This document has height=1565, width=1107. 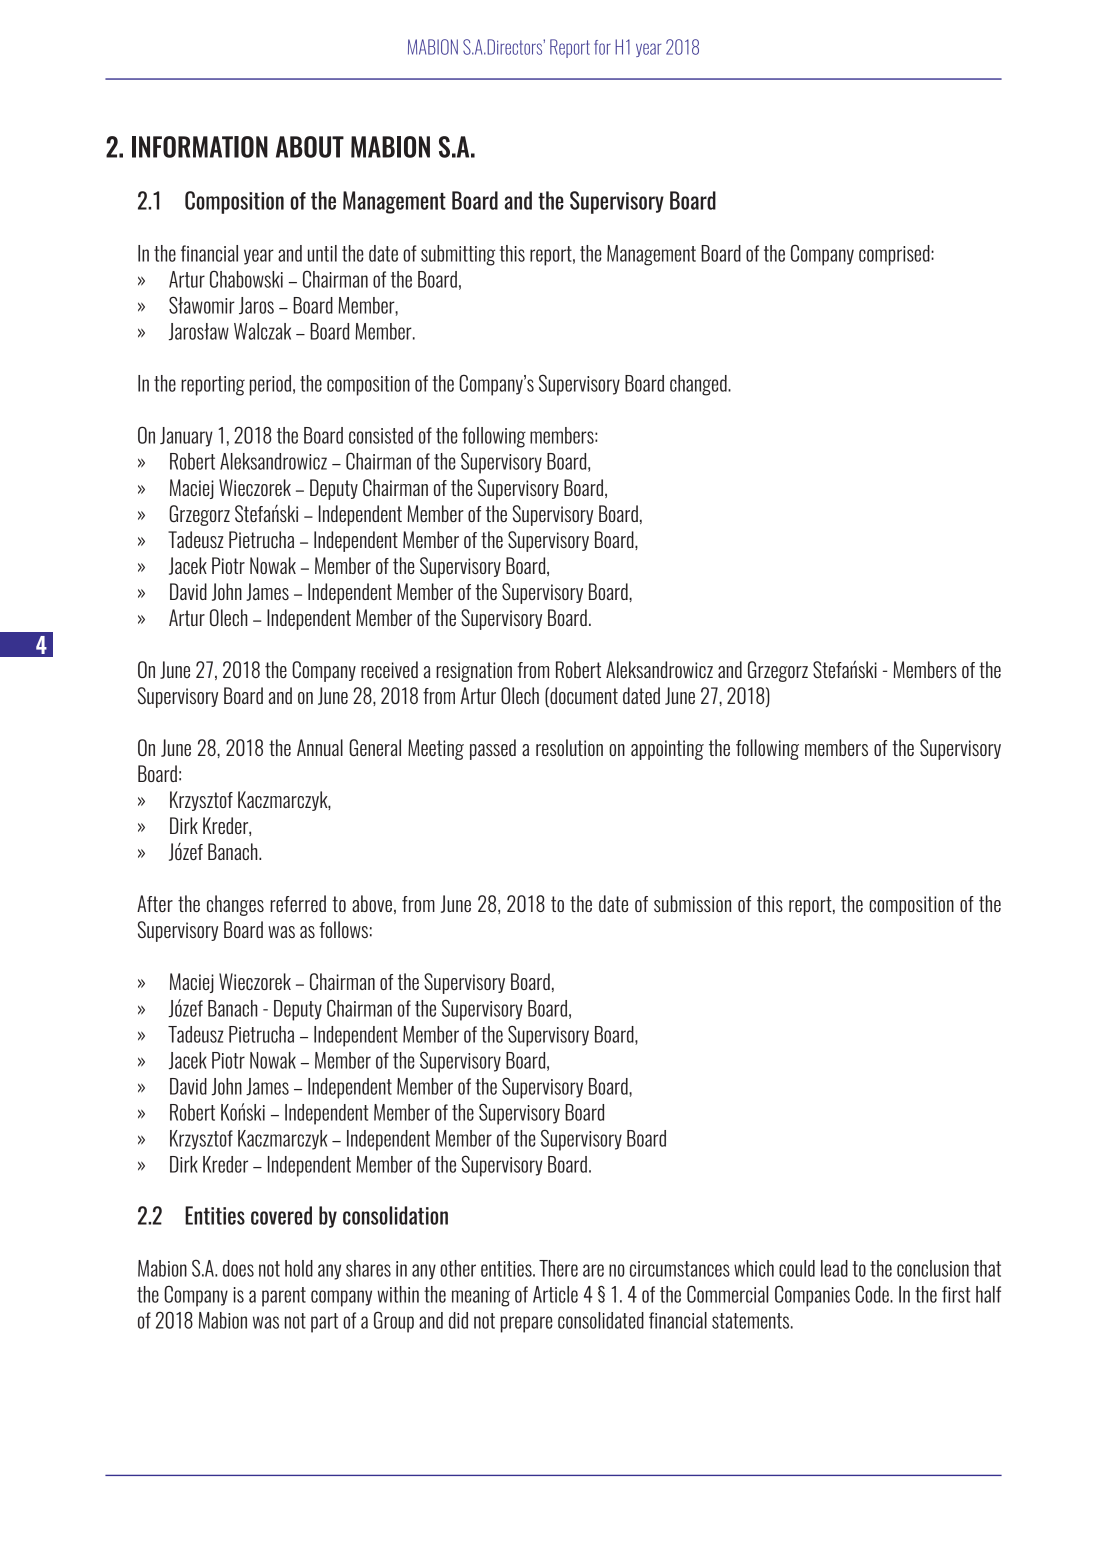 What do you see at coordinates (320, 747) in the document?
I see `Annual` at bounding box center [320, 747].
